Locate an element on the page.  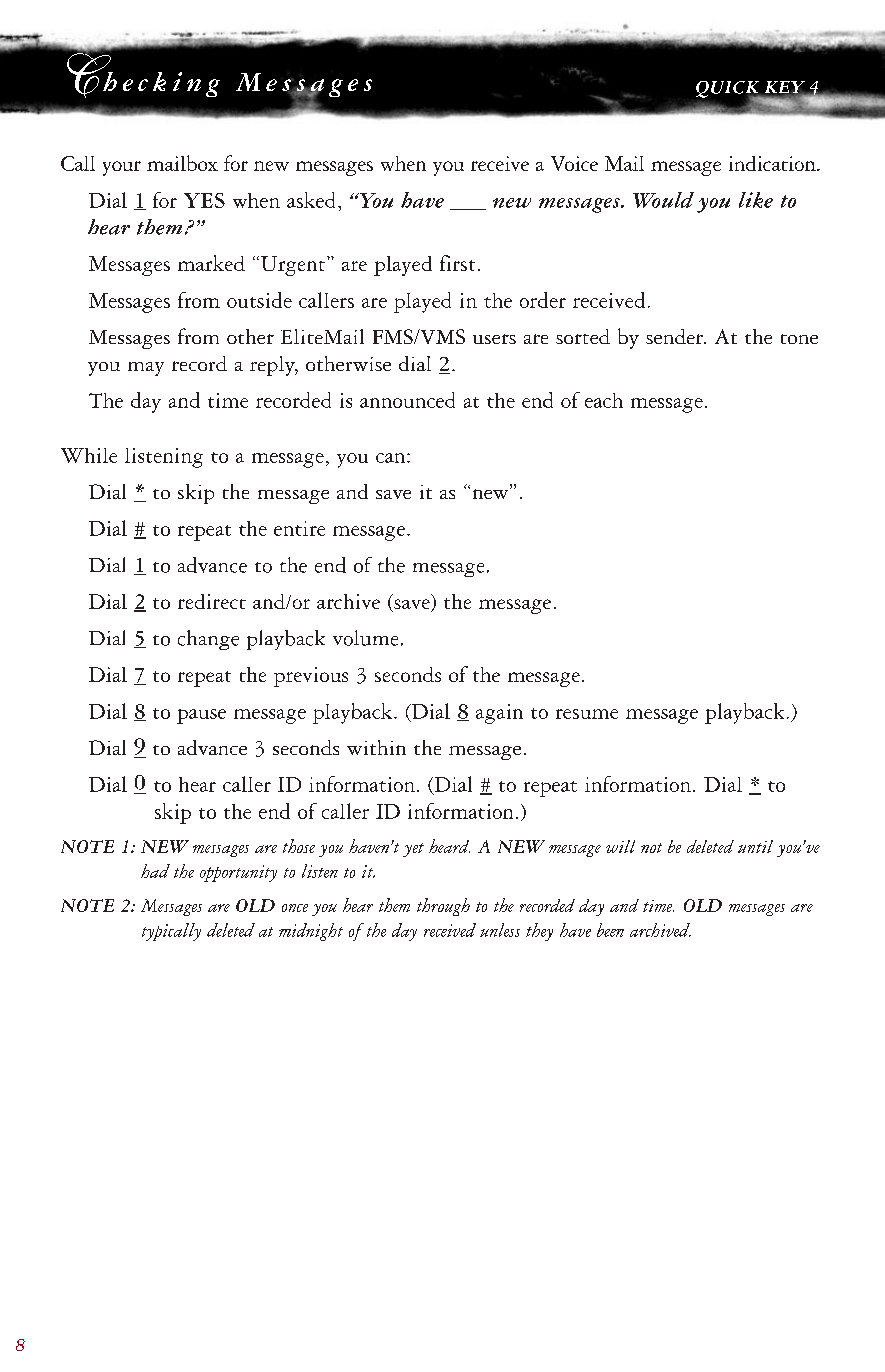
entire is located at coordinates (299, 528).
